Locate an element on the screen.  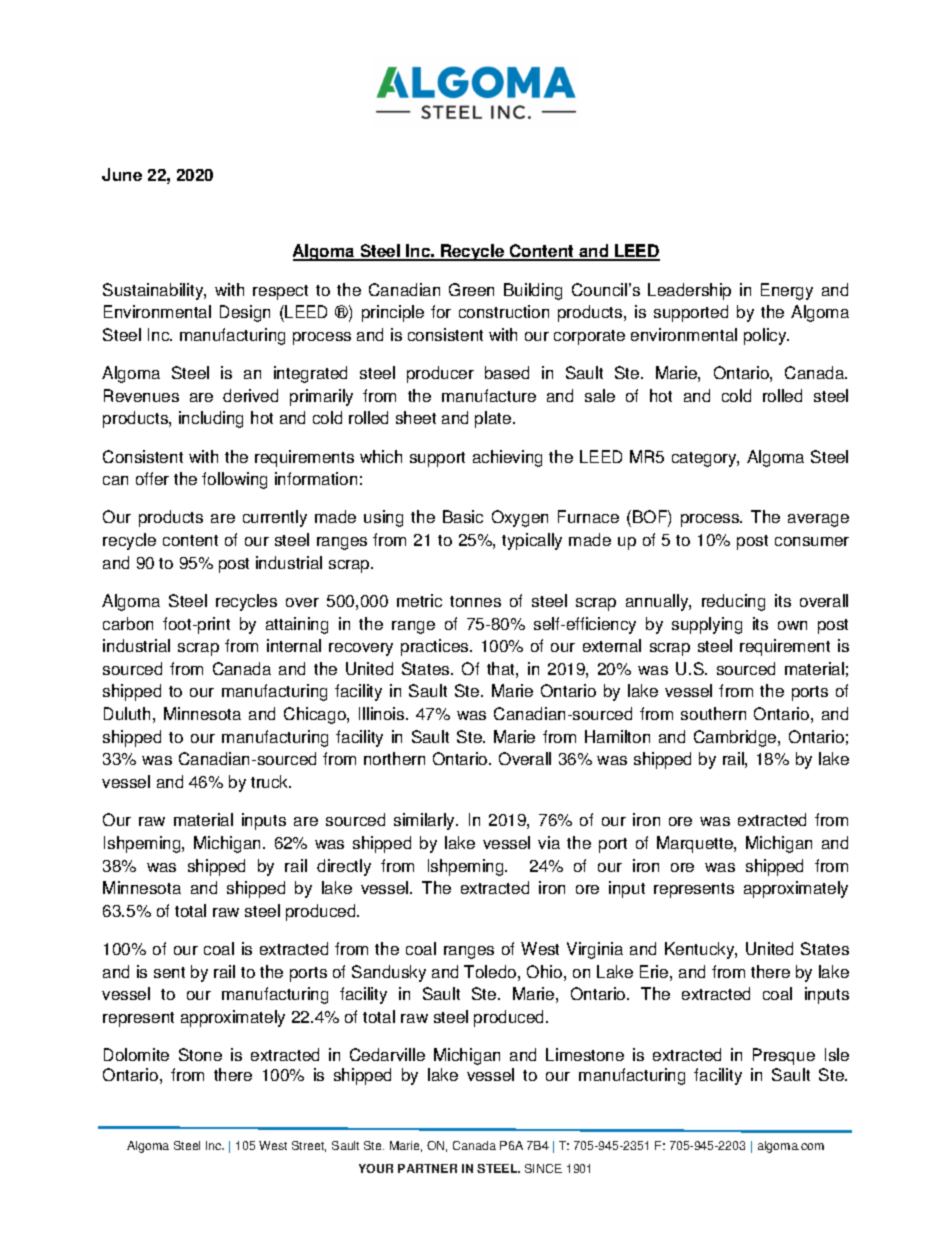
June is located at coordinates (122, 174).
